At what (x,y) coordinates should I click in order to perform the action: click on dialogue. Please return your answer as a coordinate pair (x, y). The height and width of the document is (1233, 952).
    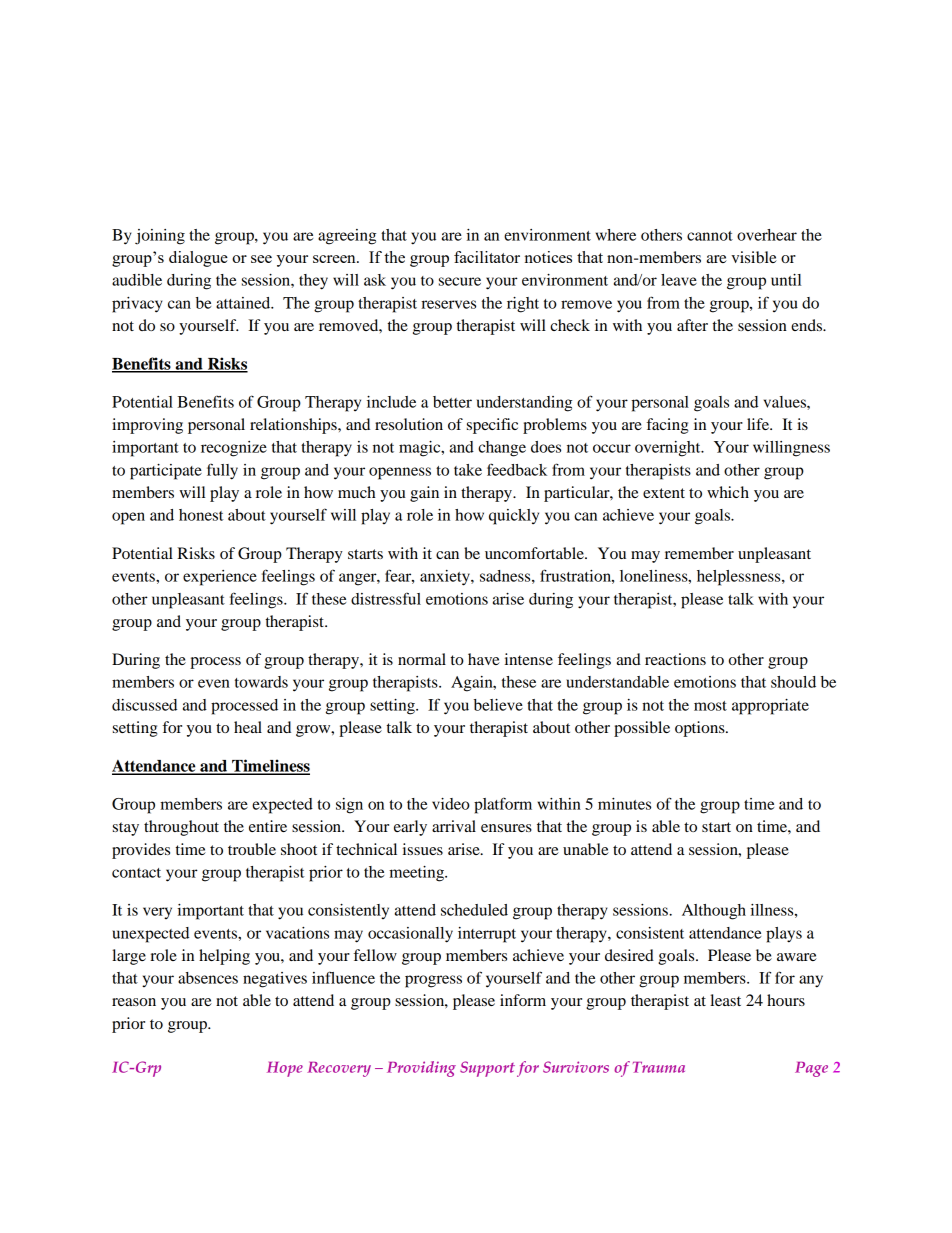
    Looking at the image, I should click on (198, 259).
